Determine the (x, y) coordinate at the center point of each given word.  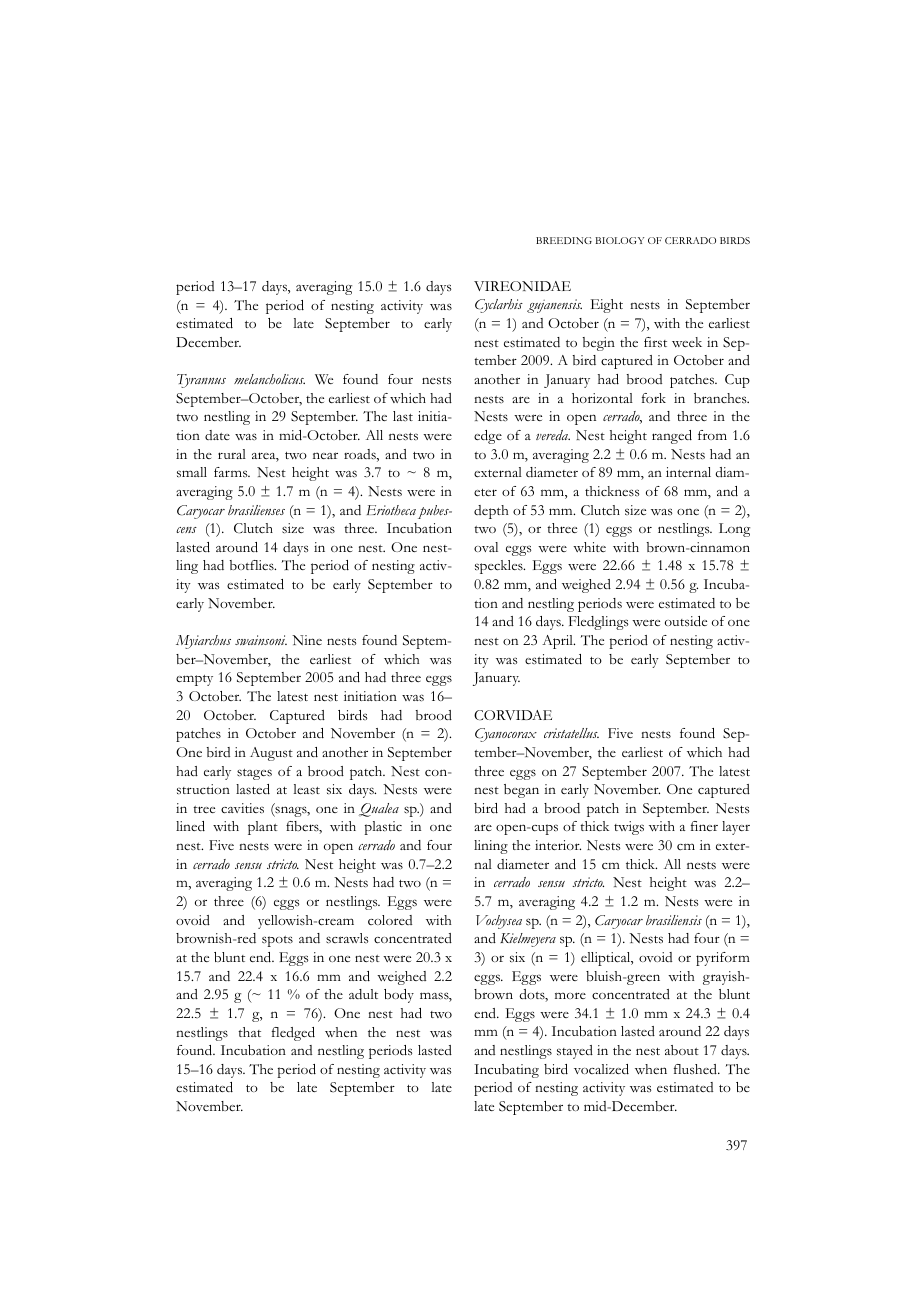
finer (704, 826)
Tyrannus (201, 381)
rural (232, 454)
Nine (307, 640)
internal (688, 472)
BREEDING (564, 240)
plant (263, 828)
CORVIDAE (513, 715)
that (249, 1032)
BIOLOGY (619, 240)
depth (491, 512)
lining (491, 847)
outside (686, 621)
